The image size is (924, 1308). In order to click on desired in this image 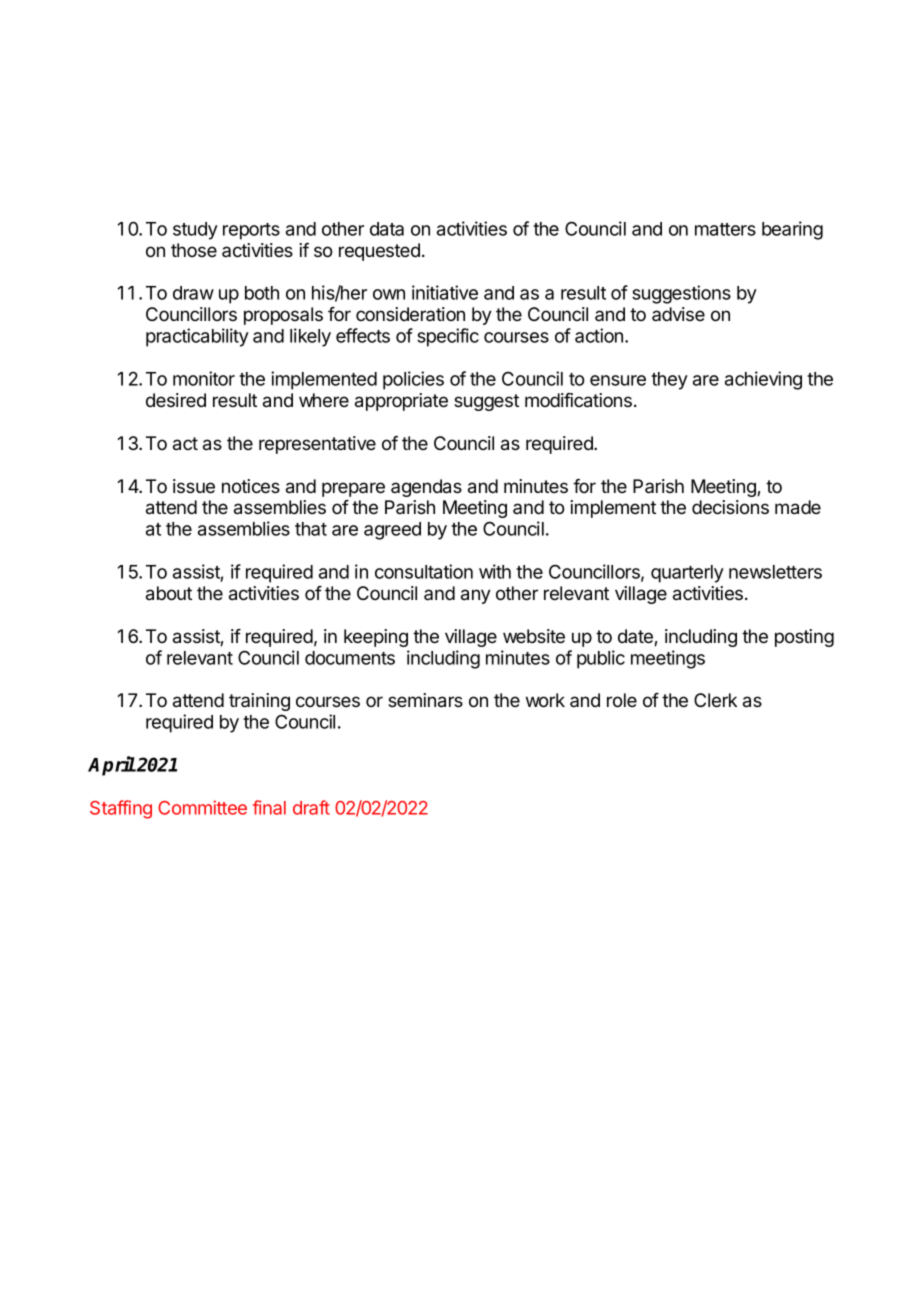, I will do `click(176, 400)`.
